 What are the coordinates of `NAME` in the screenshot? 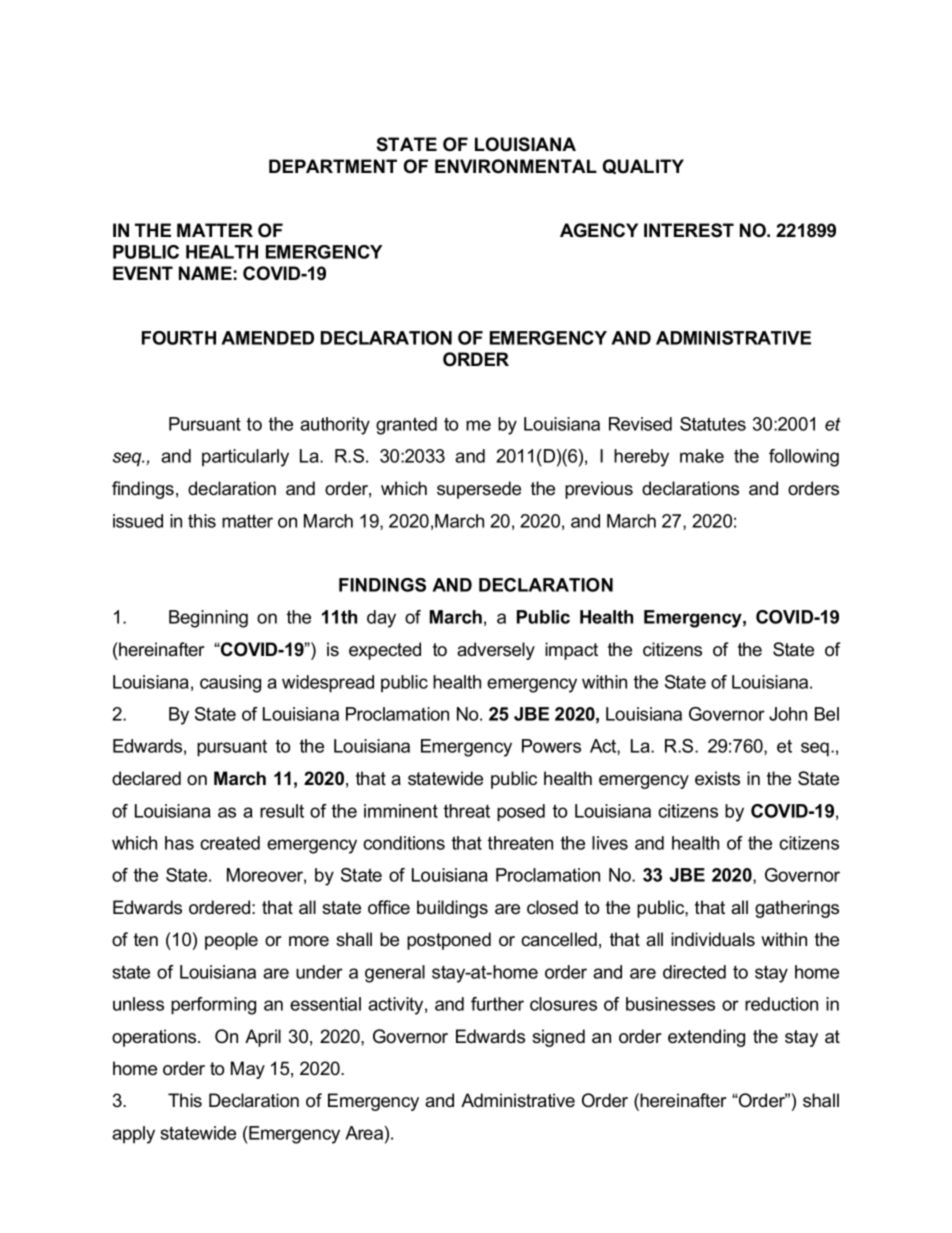 It's located at (205, 273).
